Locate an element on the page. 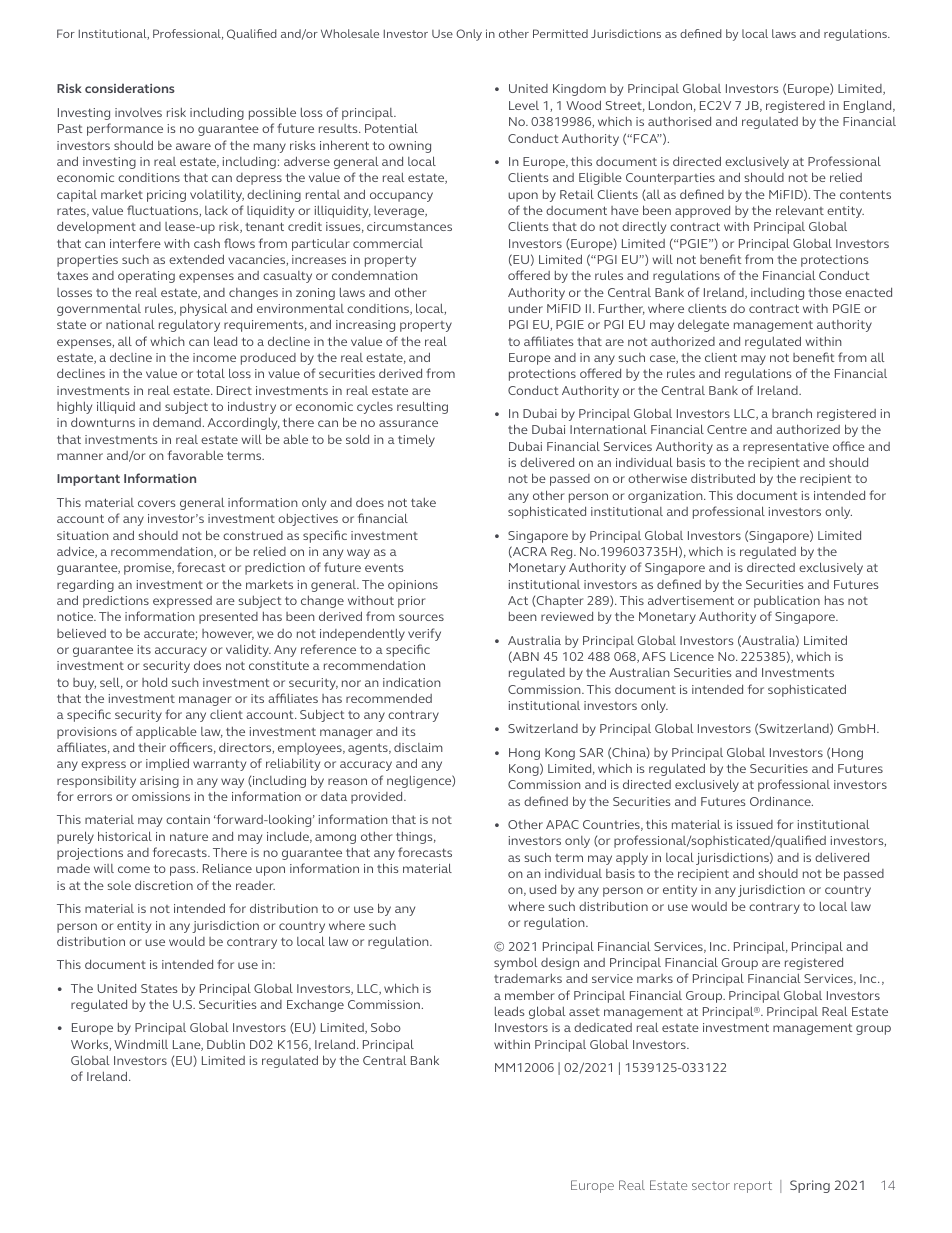  authorised is located at coordinates (679, 121).
